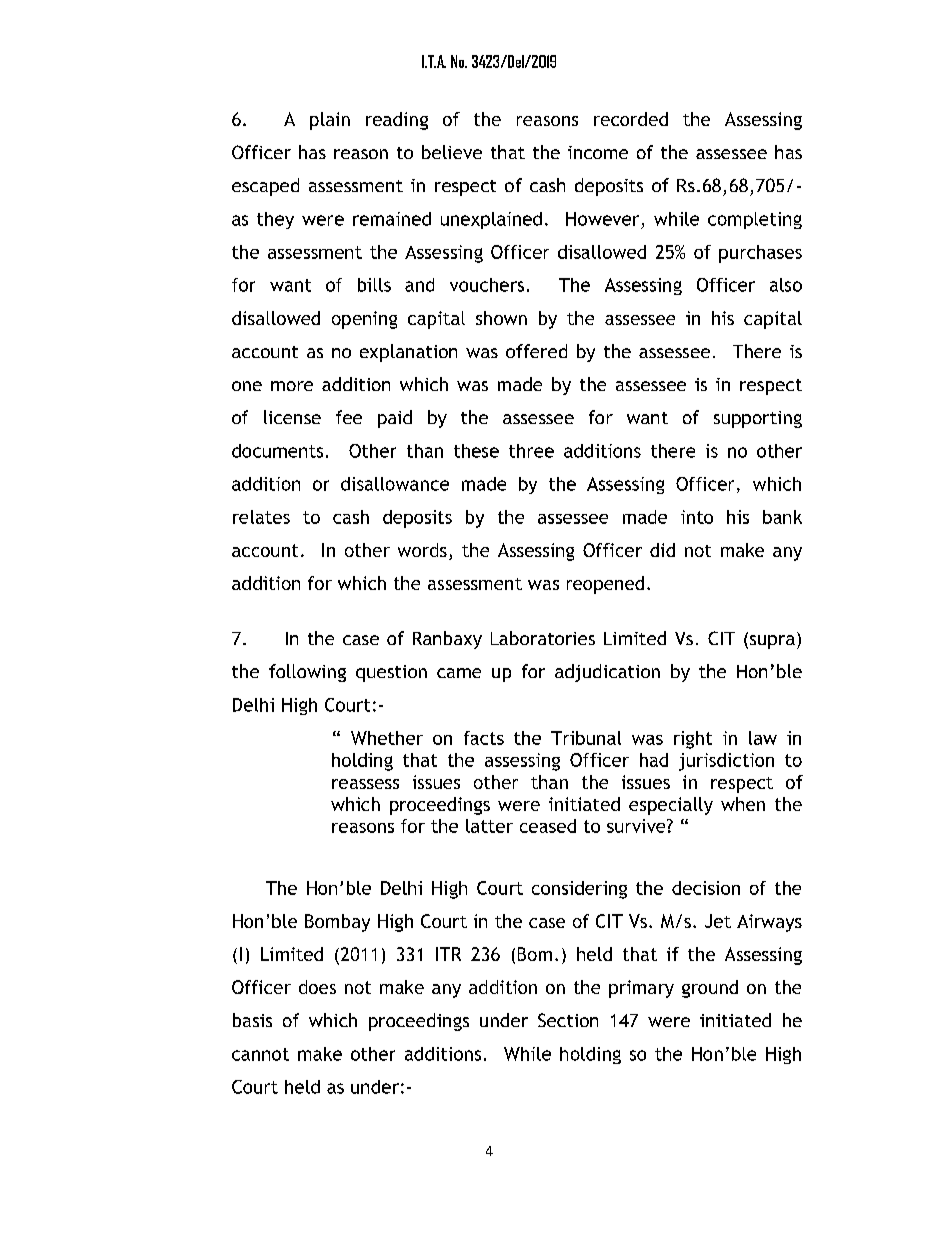  What do you see at coordinates (755, 220) in the image?
I see `completing` at bounding box center [755, 220].
